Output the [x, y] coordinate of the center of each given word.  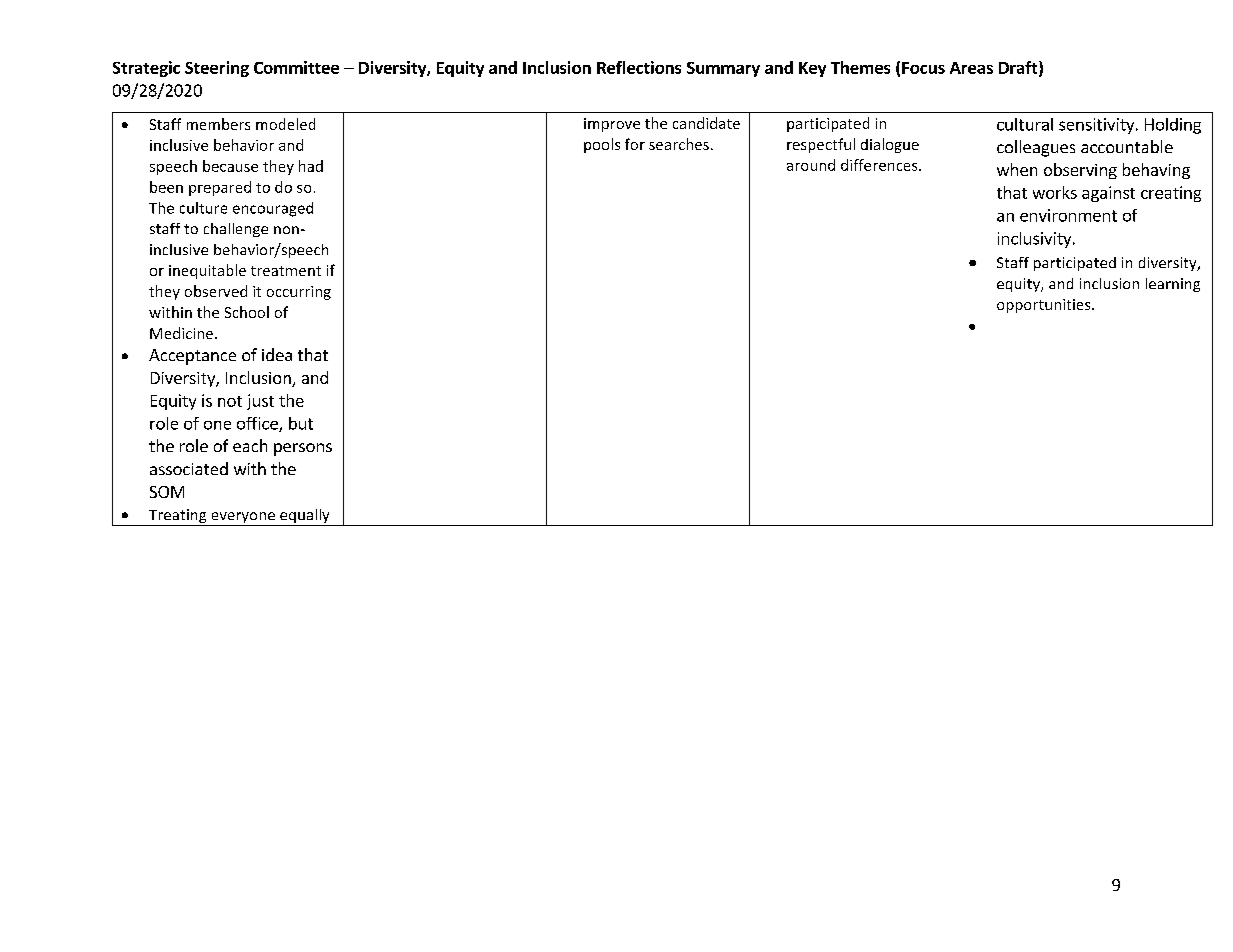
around [811, 165]
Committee [296, 67]
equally [305, 517]
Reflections [639, 67]
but [301, 423]
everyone [243, 519]
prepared [220, 188]
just [260, 402]
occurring [299, 293]
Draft [1019, 68]
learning [1173, 285]
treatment [286, 271]
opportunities [1045, 306]
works [1055, 192]
